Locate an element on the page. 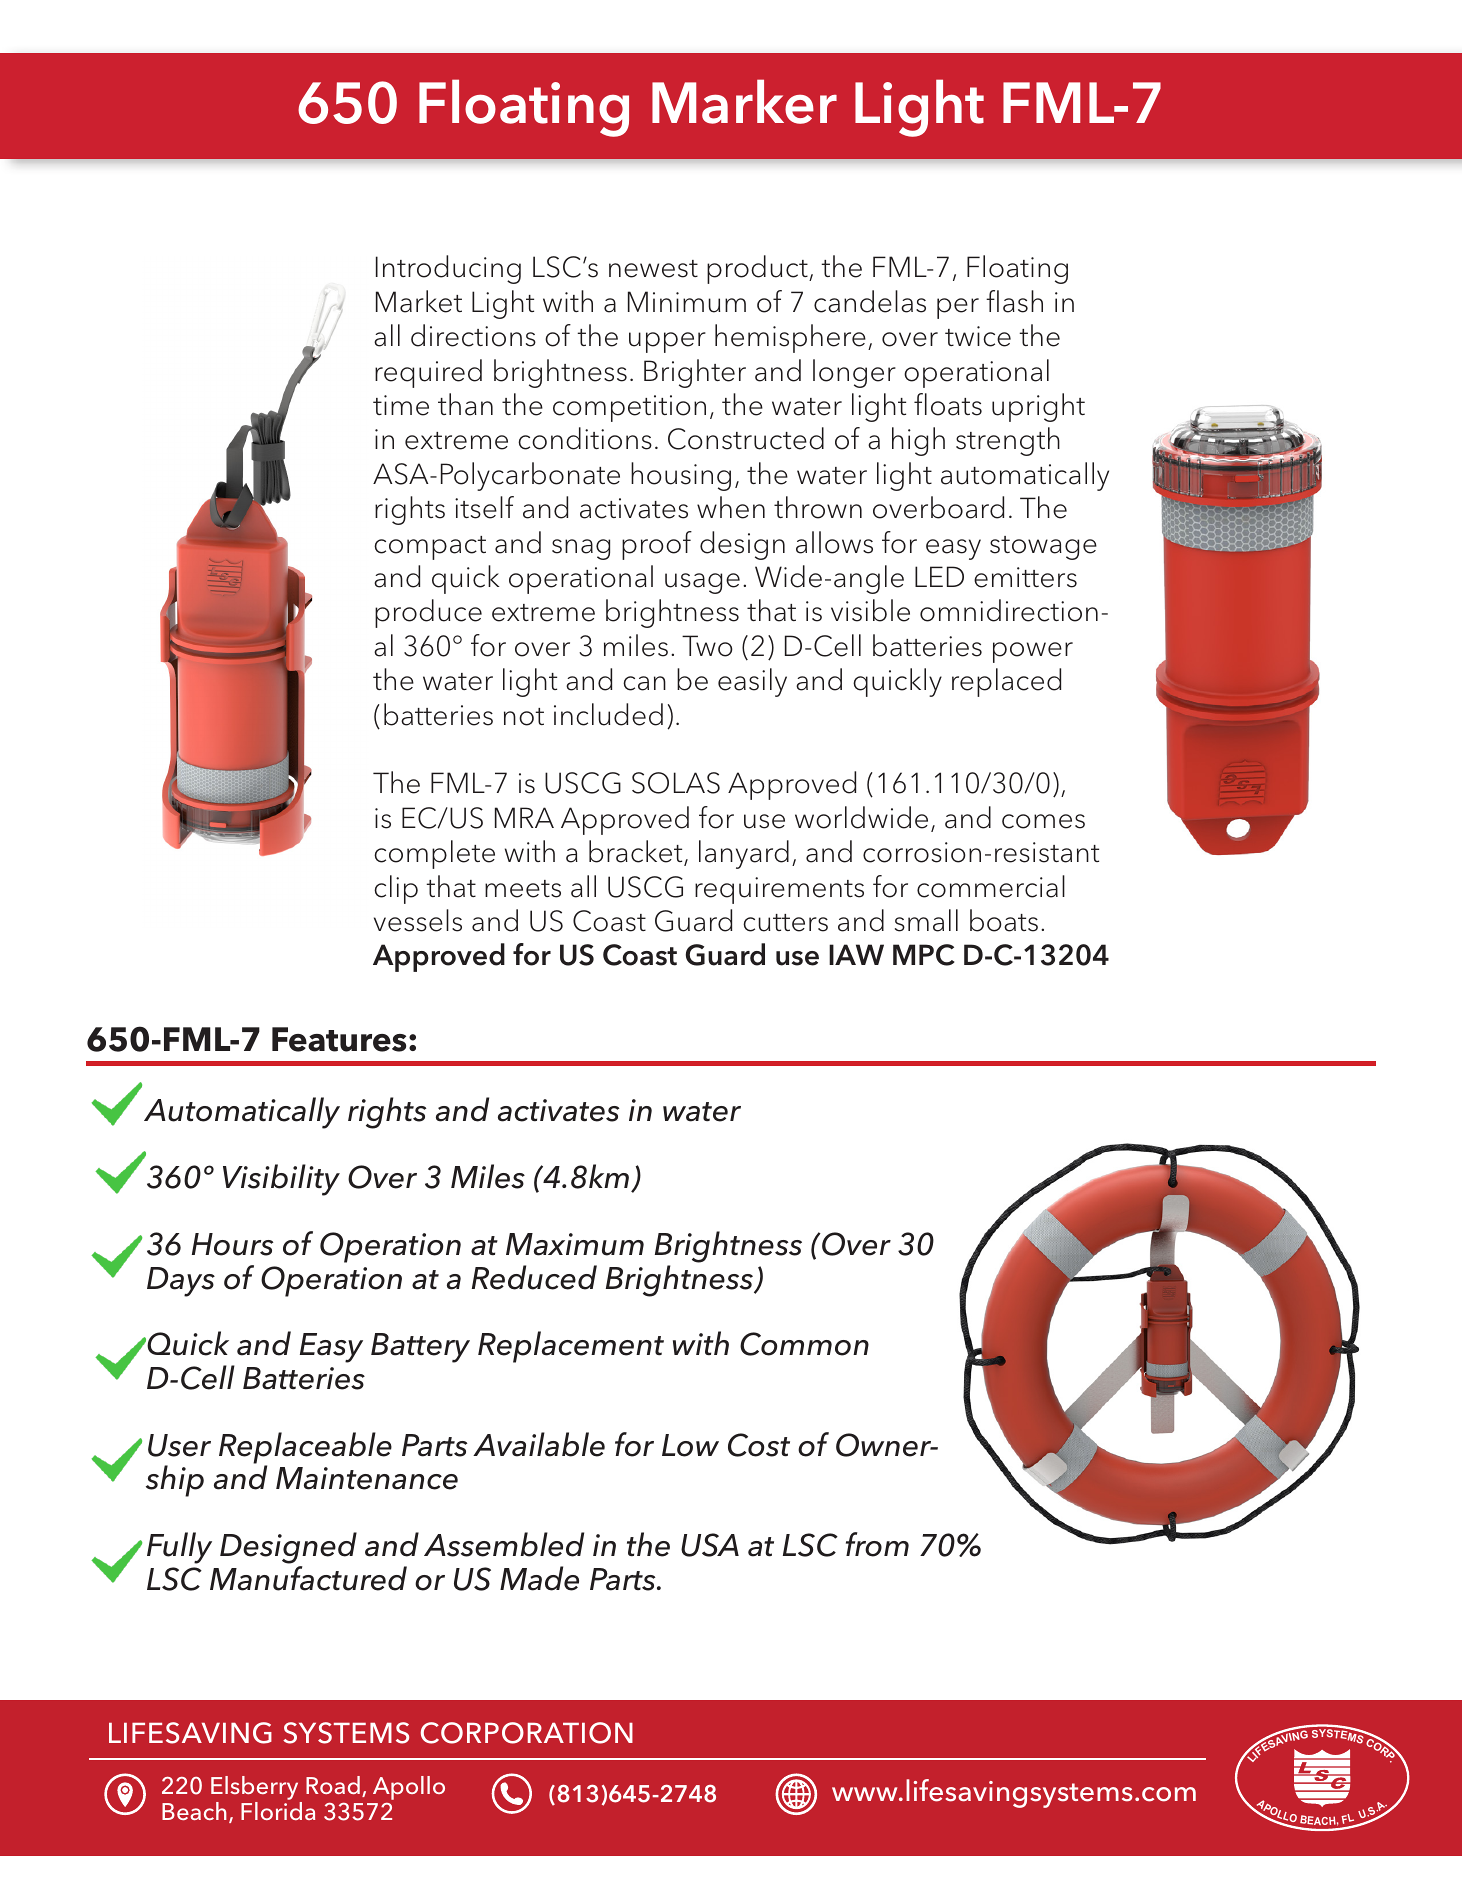 The width and height of the document is (1462, 1892). newest is located at coordinates (653, 269).
